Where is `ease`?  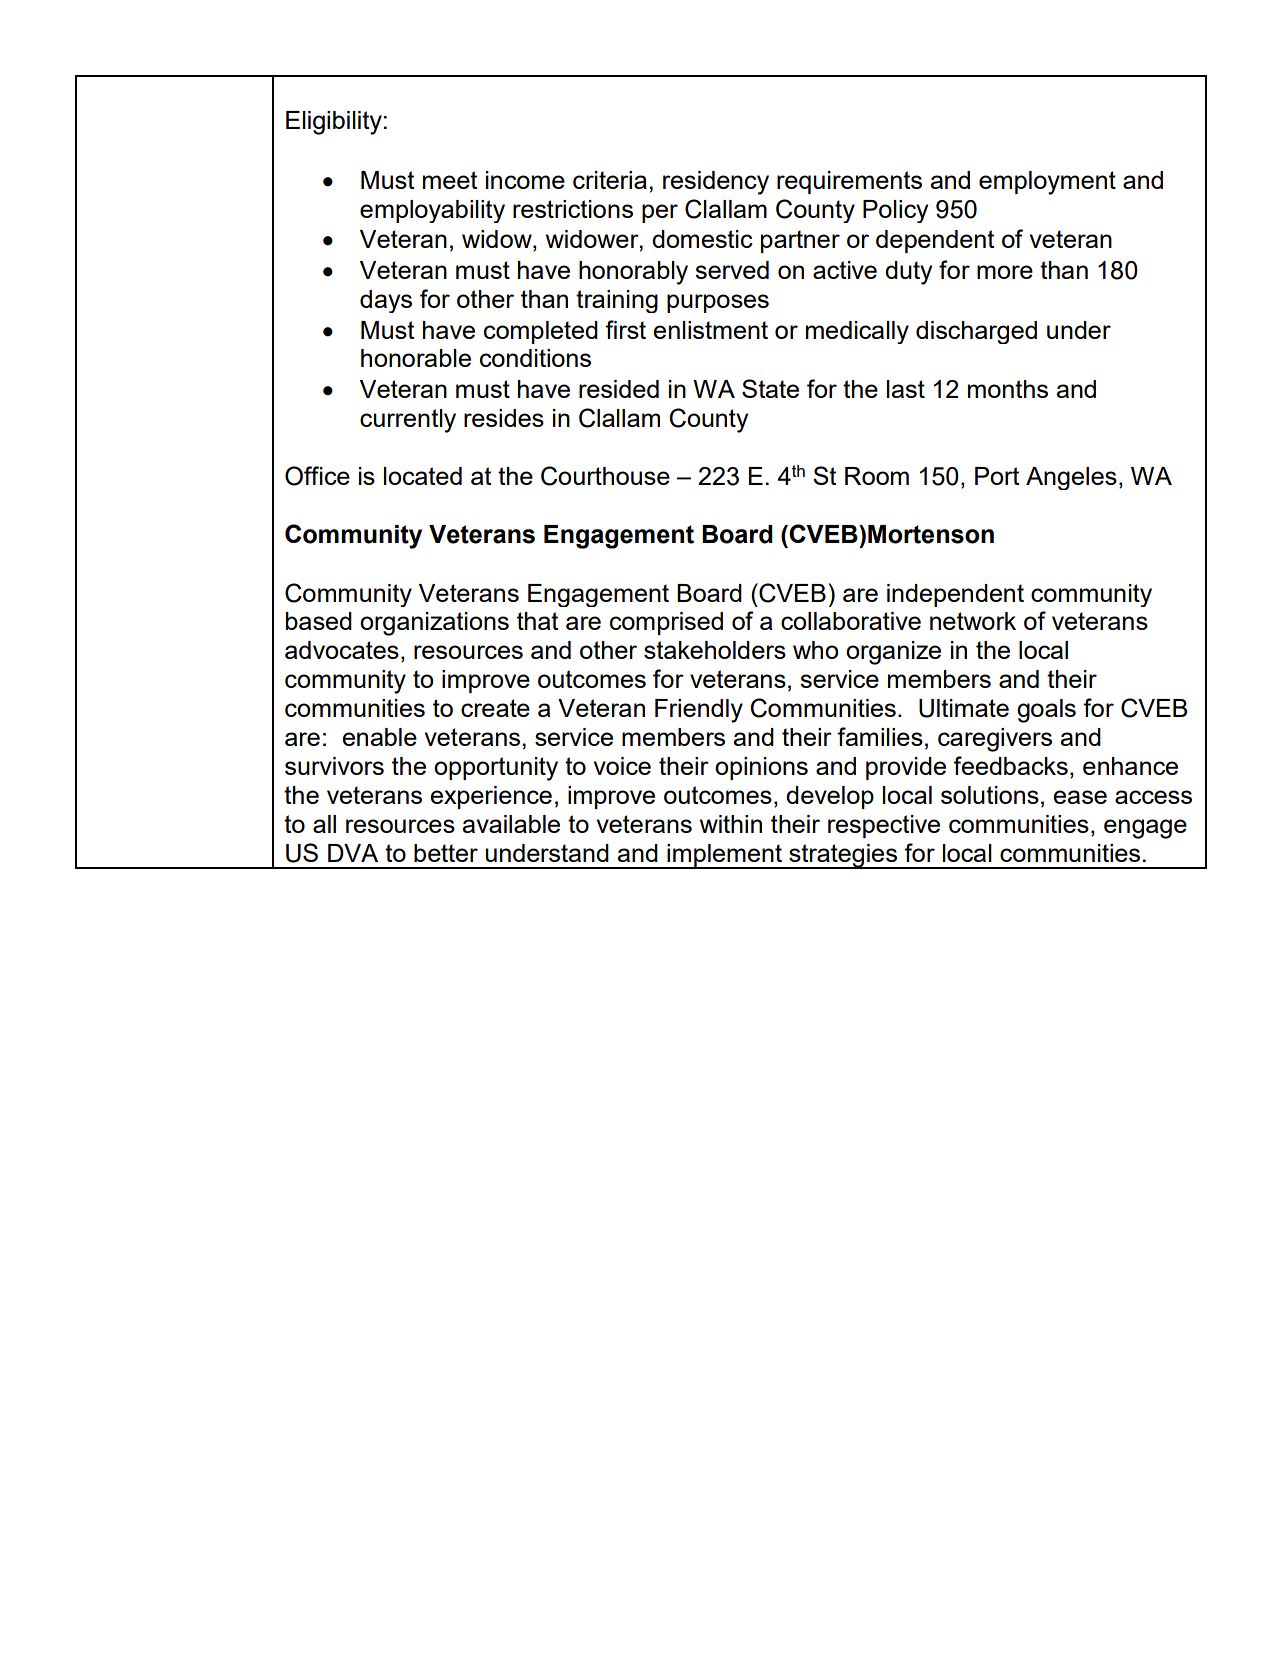
ease is located at coordinates (1080, 797).
